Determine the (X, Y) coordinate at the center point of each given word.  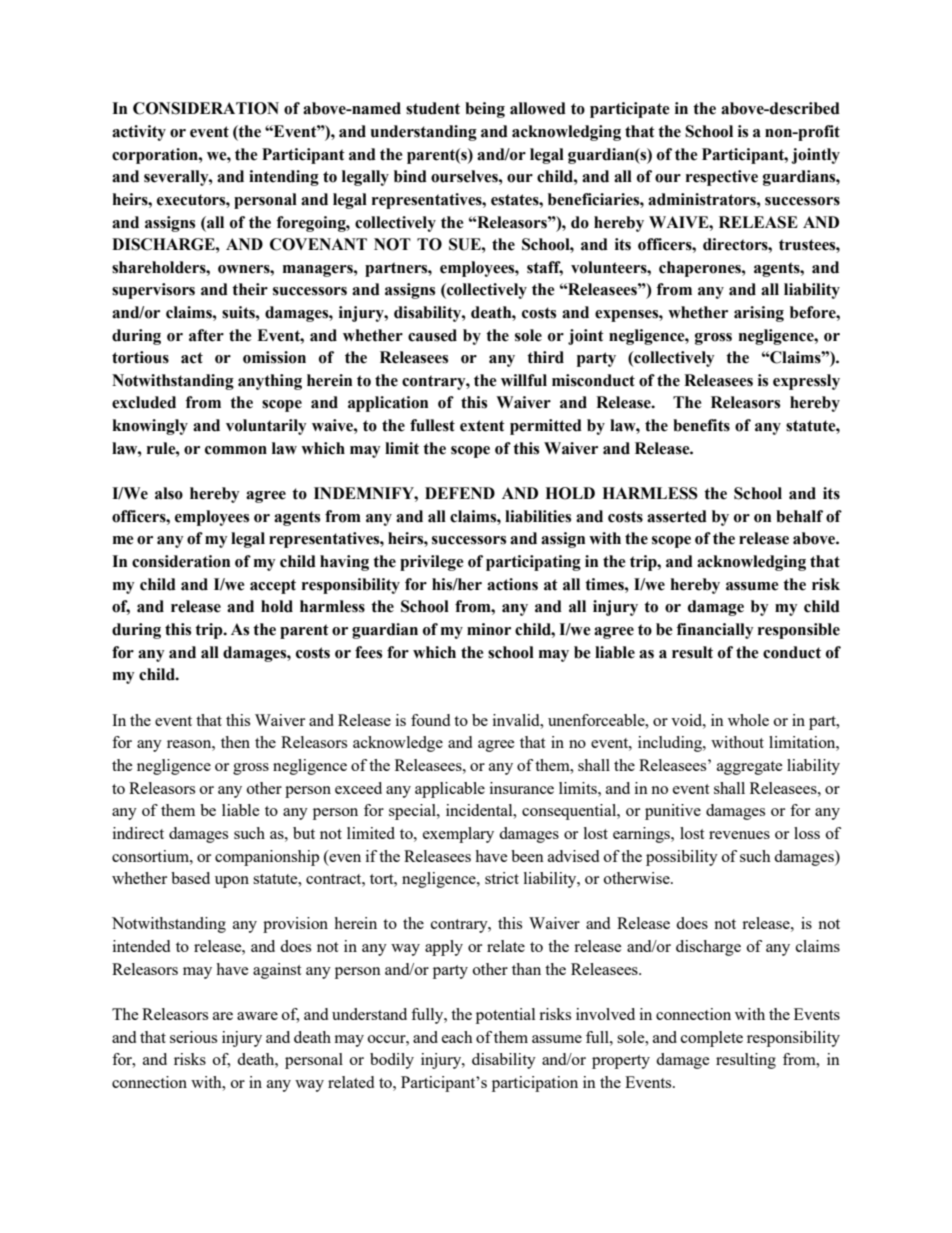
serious (193, 1037)
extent (482, 426)
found (430, 720)
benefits (701, 425)
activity (139, 133)
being (485, 110)
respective (722, 178)
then (235, 742)
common (236, 450)
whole (748, 720)
